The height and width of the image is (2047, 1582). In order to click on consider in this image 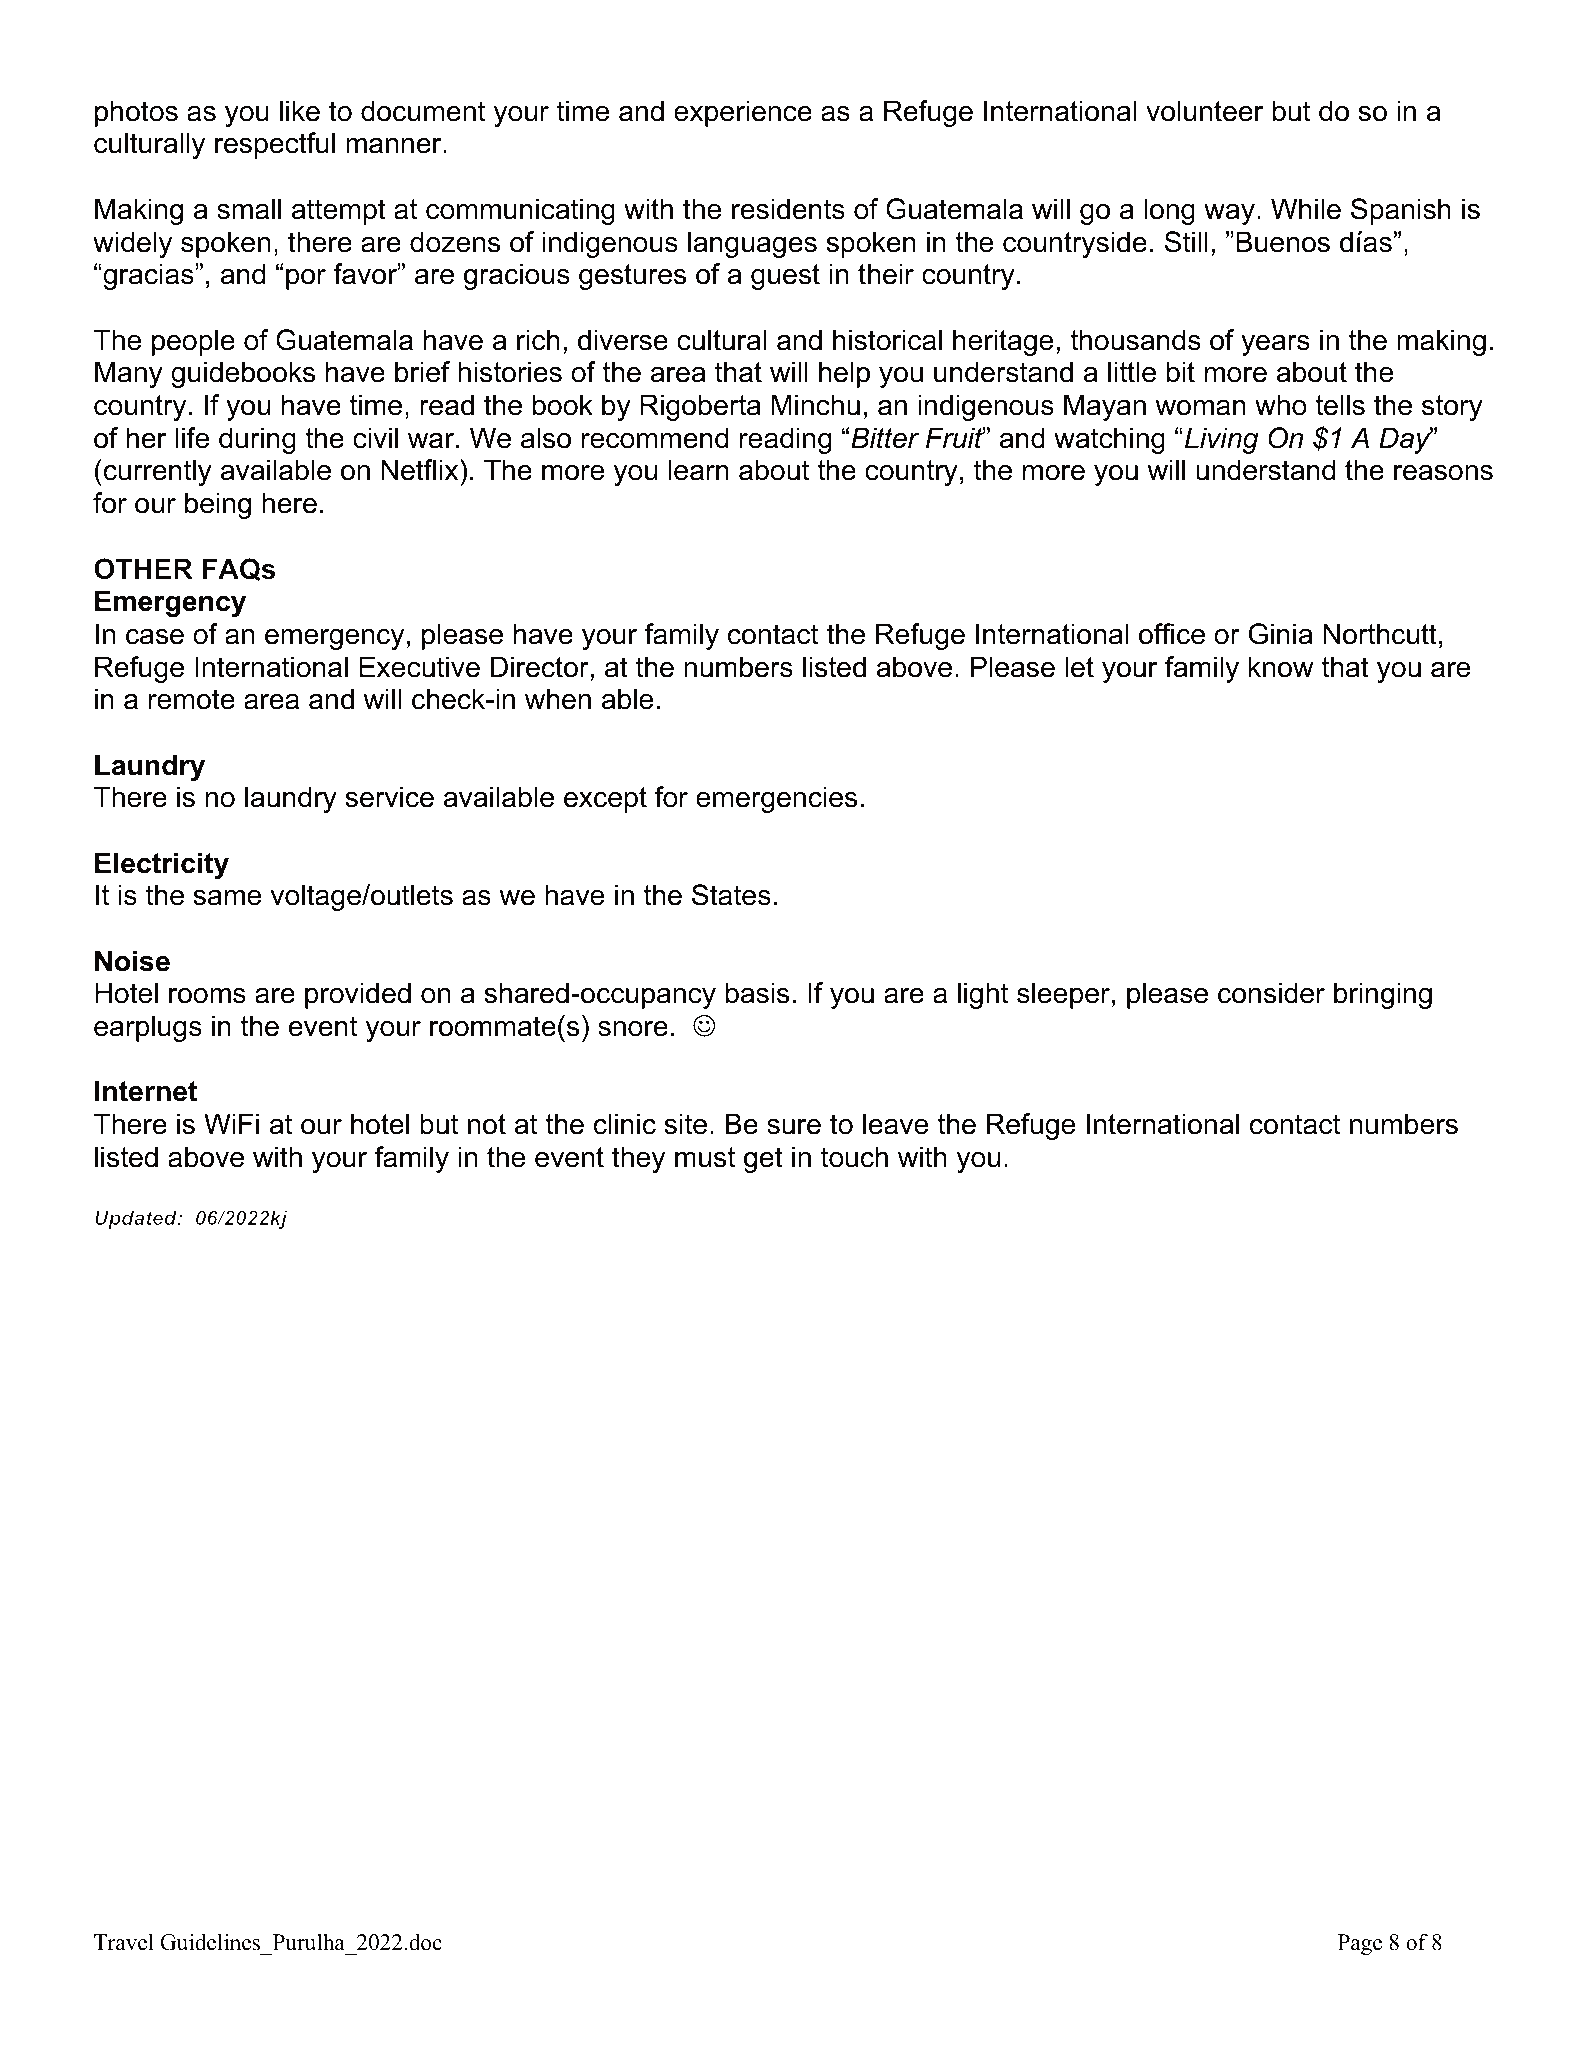, I will do `click(1271, 993)`.
